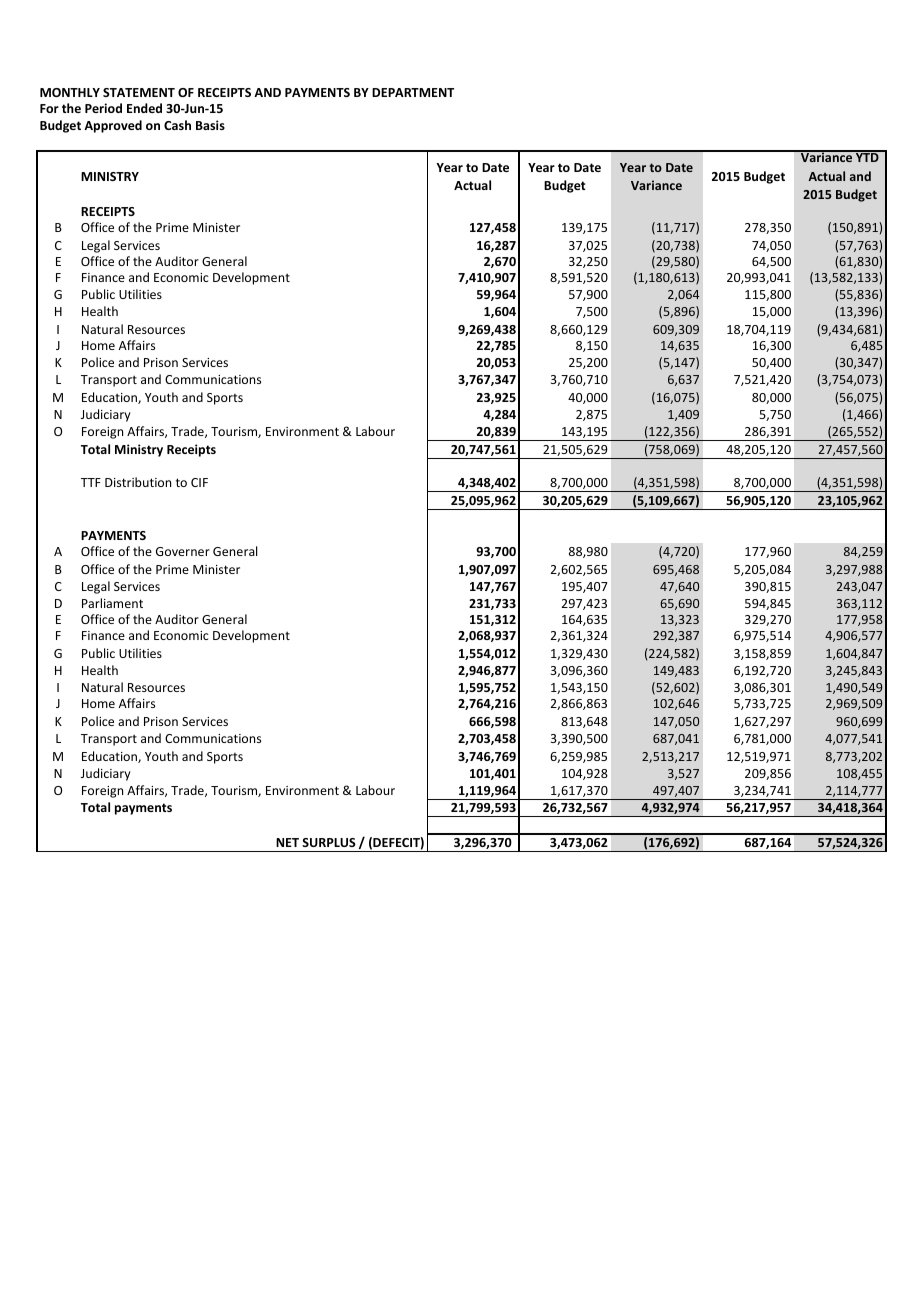 The image size is (924, 1309). What do you see at coordinates (210, 125) in the image?
I see `Basis` at bounding box center [210, 125].
